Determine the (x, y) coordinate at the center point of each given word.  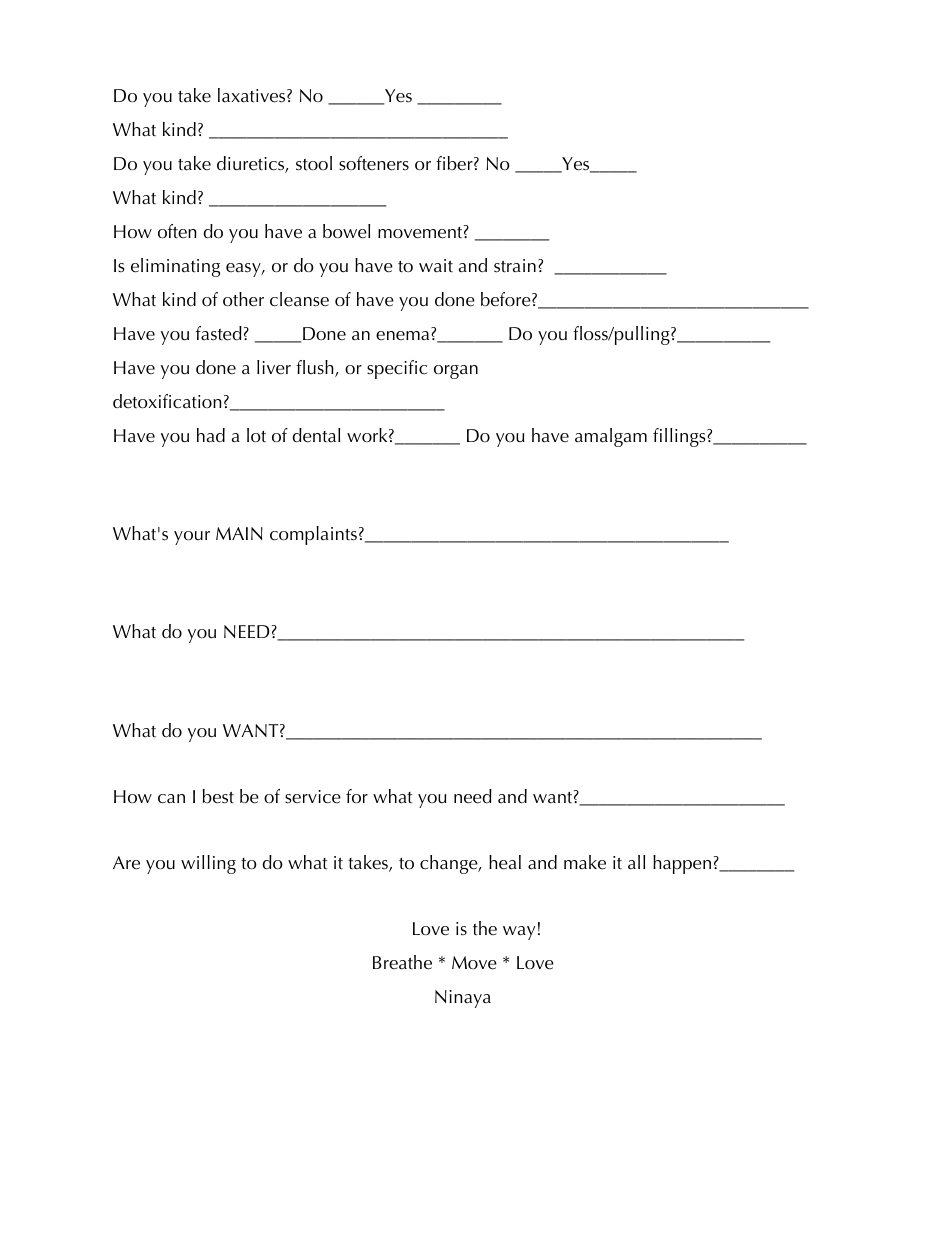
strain (515, 266)
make (585, 862)
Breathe (402, 962)
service (313, 797)
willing (208, 864)
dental (316, 435)
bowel (346, 231)
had (211, 435)
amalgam (611, 437)
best (218, 796)
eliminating (175, 267)
